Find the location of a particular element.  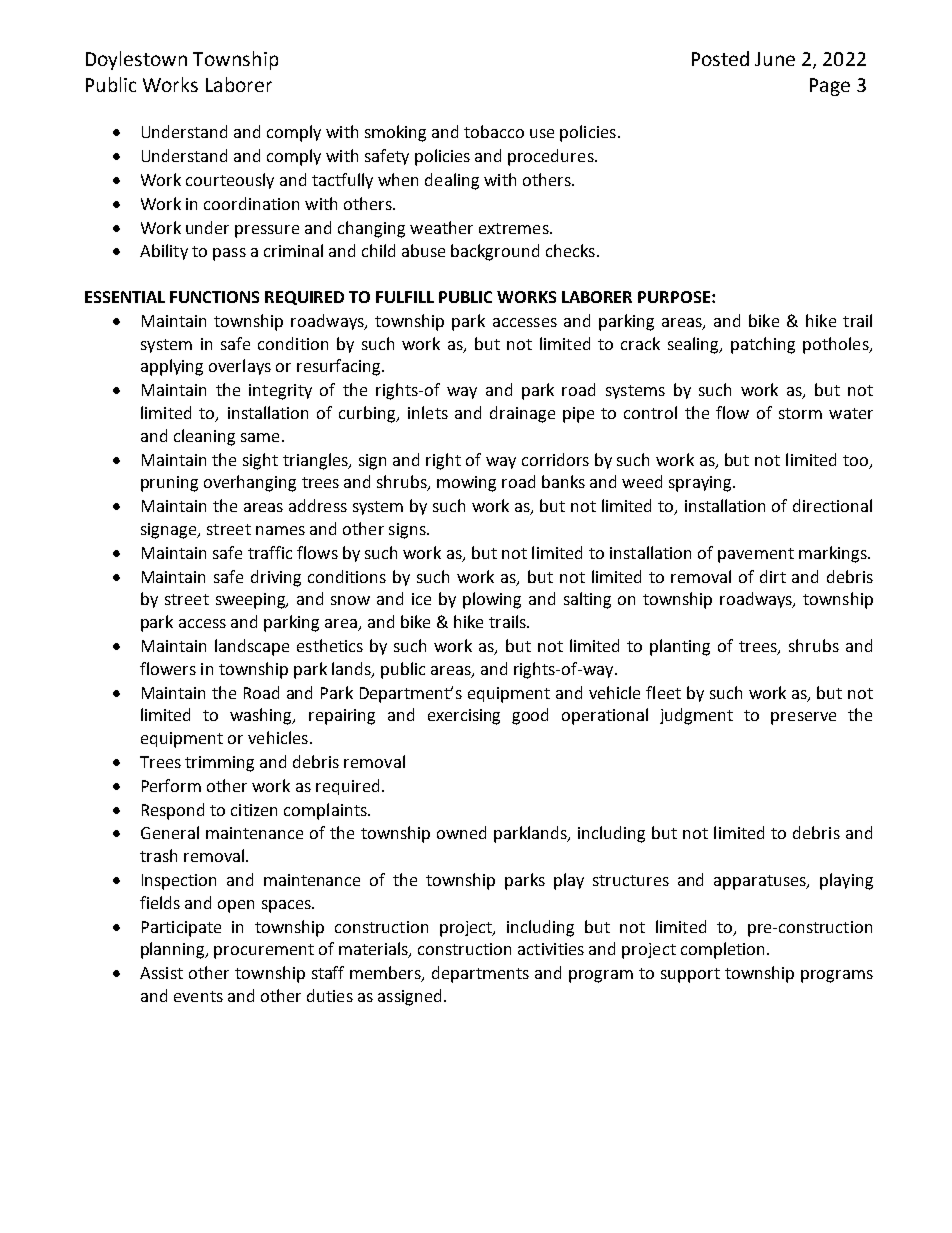

pavement is located at coordinates (756, 555).
